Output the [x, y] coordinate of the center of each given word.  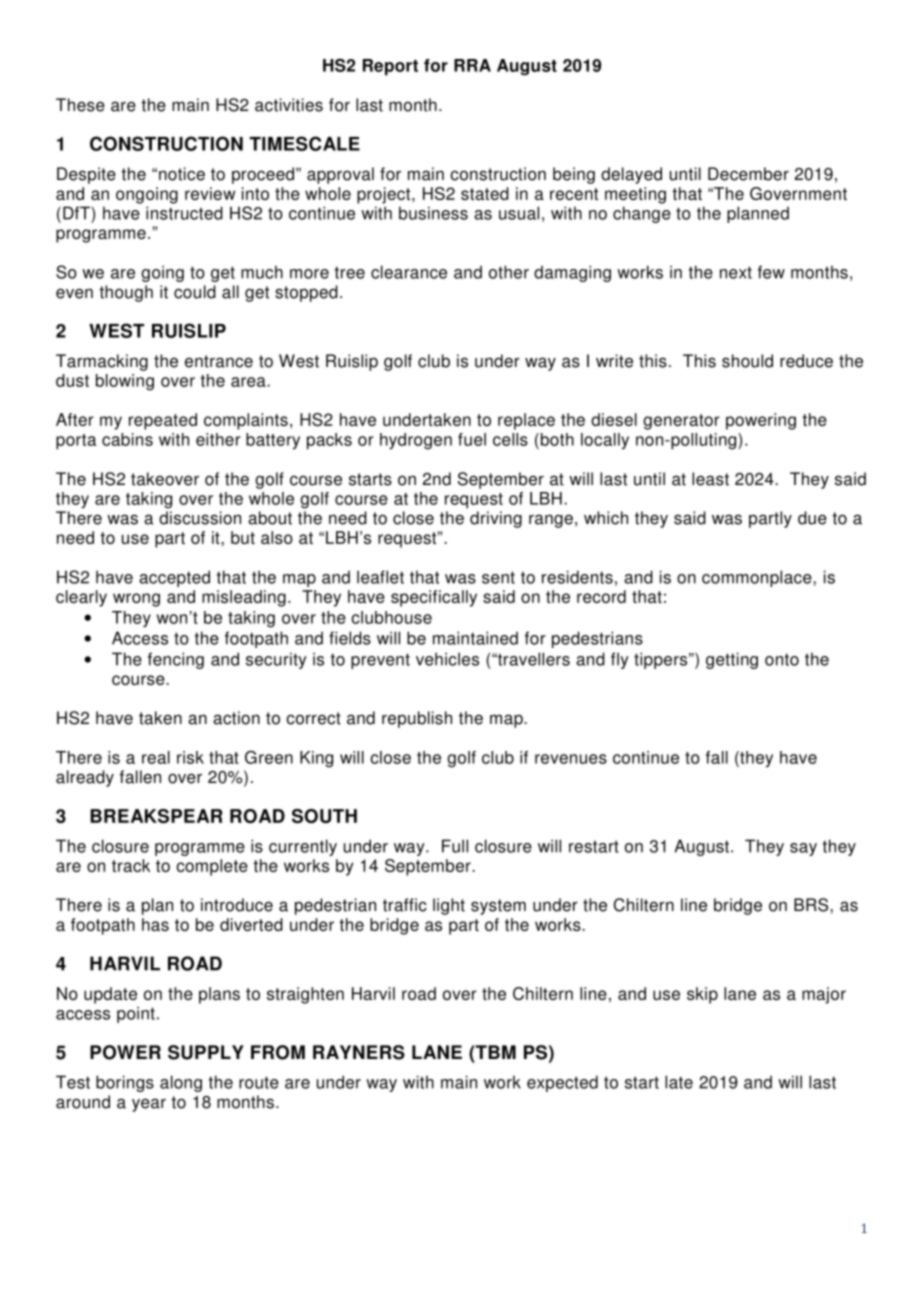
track [131, 865]
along [181, 1083]
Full [455, 846]
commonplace [758, 578]
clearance [409, 272]
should [747, 361]
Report [390, 67]
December [748, 174]
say [803, 849]
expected [562, 1083]
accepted [174, 578]
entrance [219, 361]
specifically [434, 598]
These [80, 105]
